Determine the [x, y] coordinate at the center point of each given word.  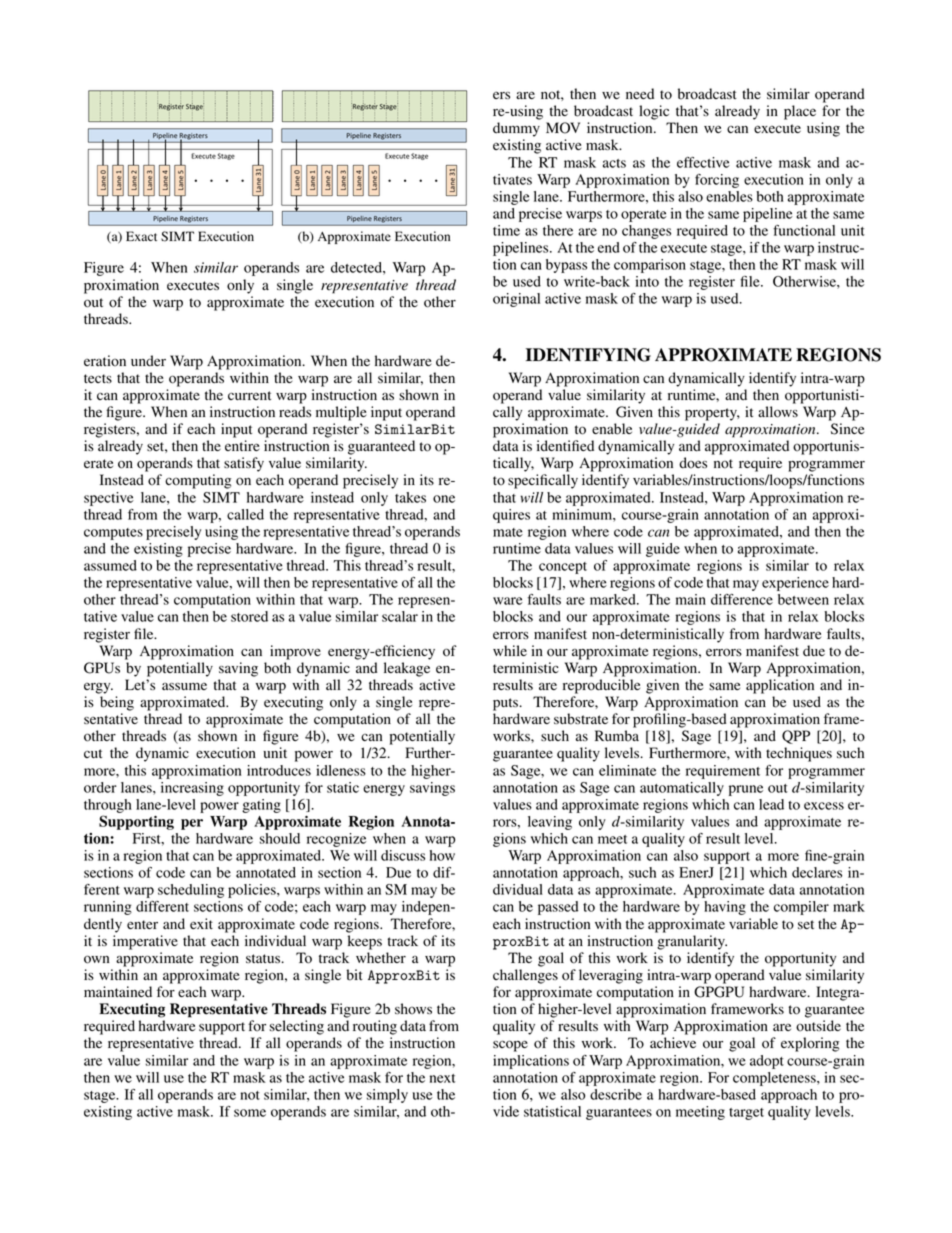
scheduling [191, 891]
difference [742, 599]
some [250, 1113]
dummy [516, 129]
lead [771, 804]
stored [249, 616]
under [148, 361]
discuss [403, 855]
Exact [141, 236]
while [510, 650]
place [800, 112]
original [516, 300]
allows [778, 412]
